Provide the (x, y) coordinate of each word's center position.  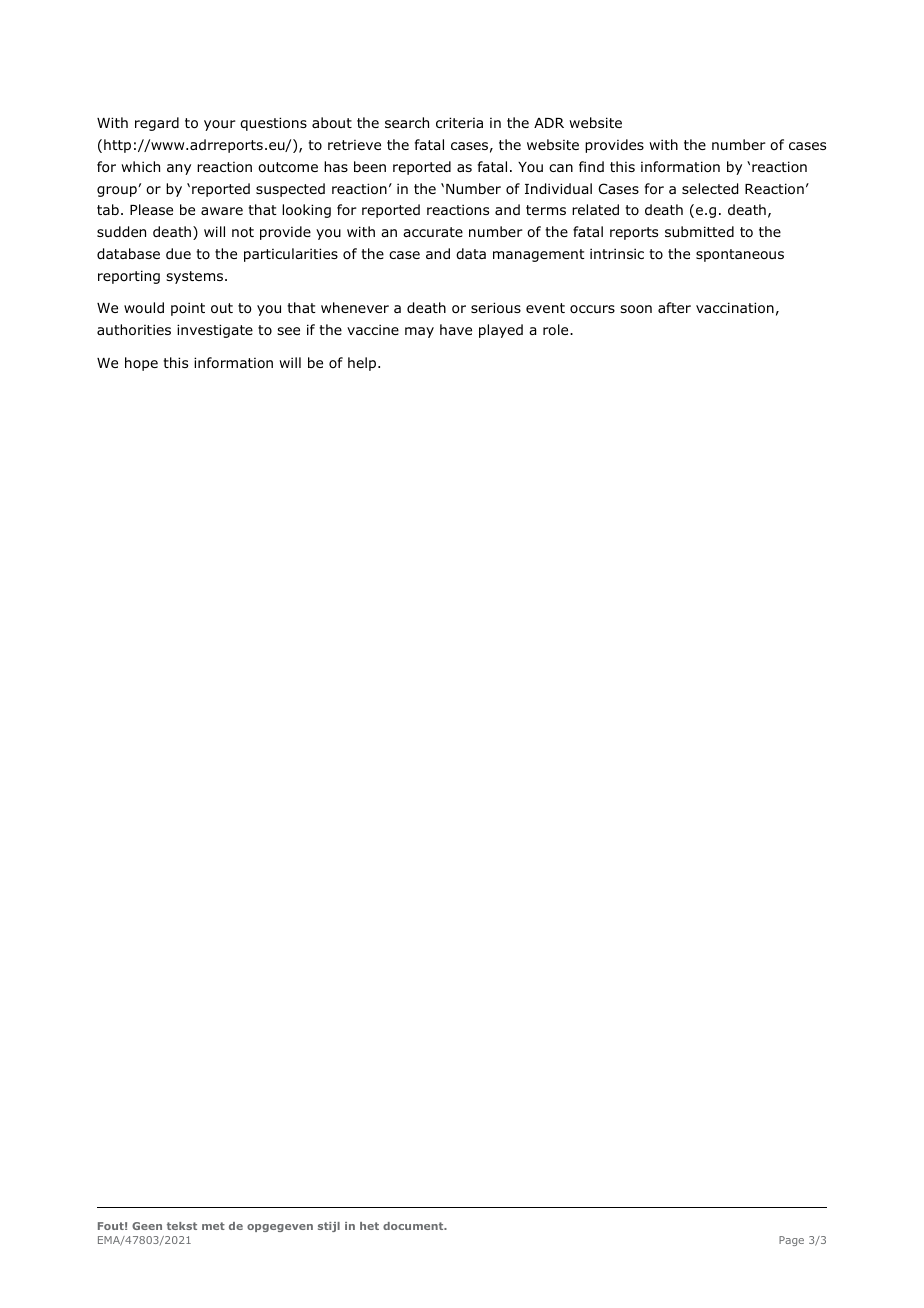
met (213, 1226)
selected (710, 189)
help (363, 364)
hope (141, 364)
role (557, 329)
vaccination (735, 308)
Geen (147, 1226)
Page (791, 1241)
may (419, 332)
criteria (459, 122)
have (456, 329)
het (369, 1226)
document (414, 1226)
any (179, 169)
